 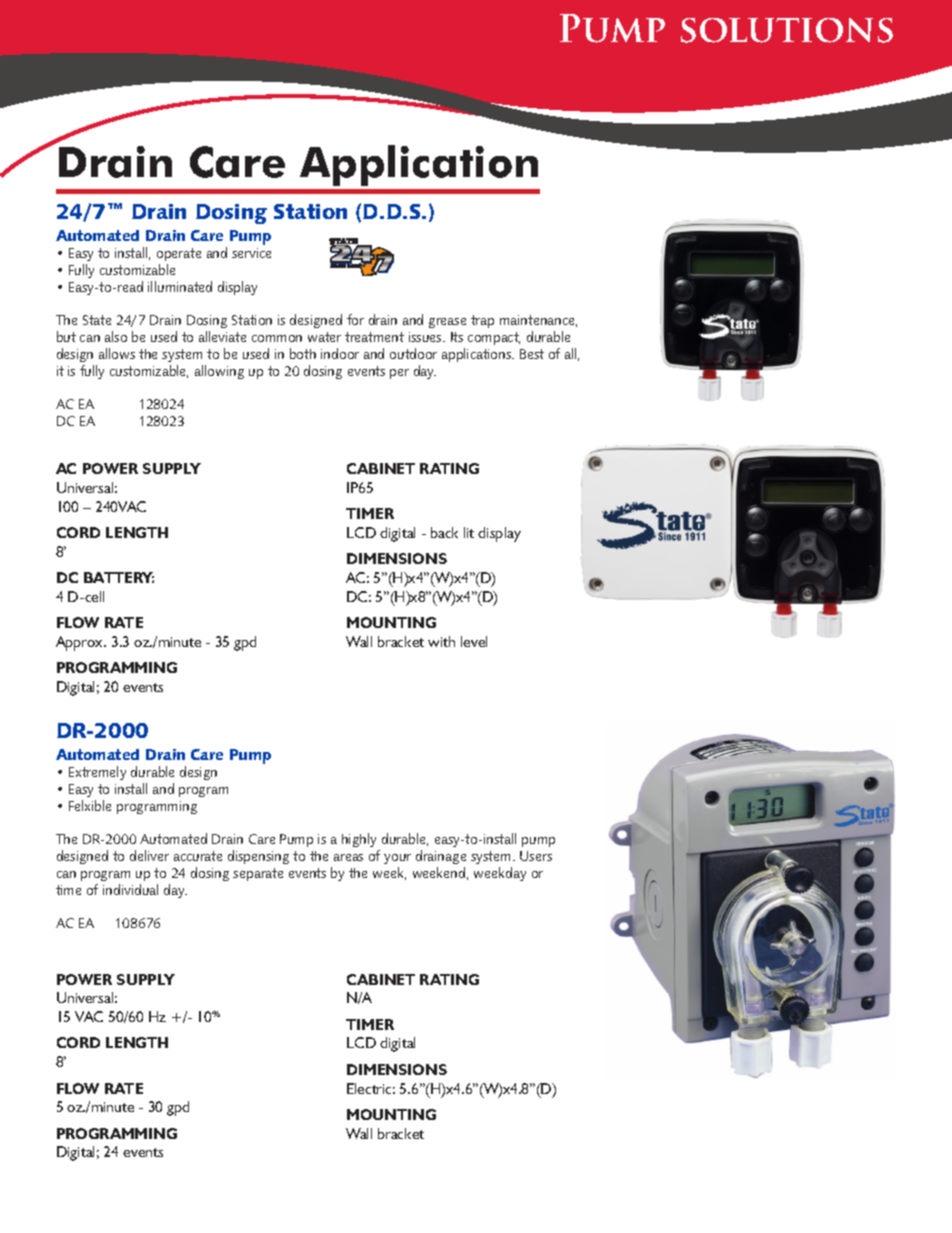 I want to click on Approx, so click(x=81, y=643).
